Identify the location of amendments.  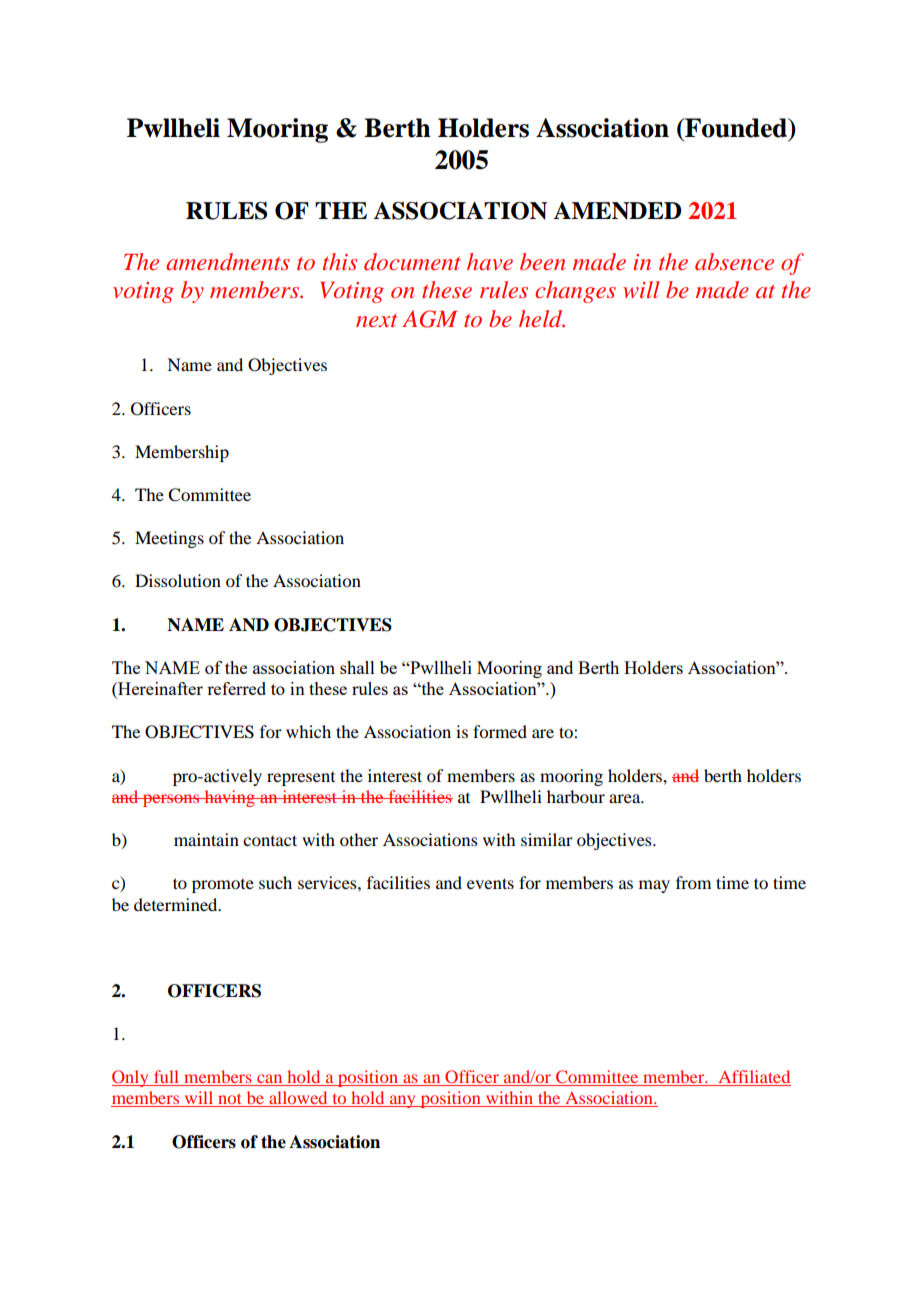
(228, 262).
